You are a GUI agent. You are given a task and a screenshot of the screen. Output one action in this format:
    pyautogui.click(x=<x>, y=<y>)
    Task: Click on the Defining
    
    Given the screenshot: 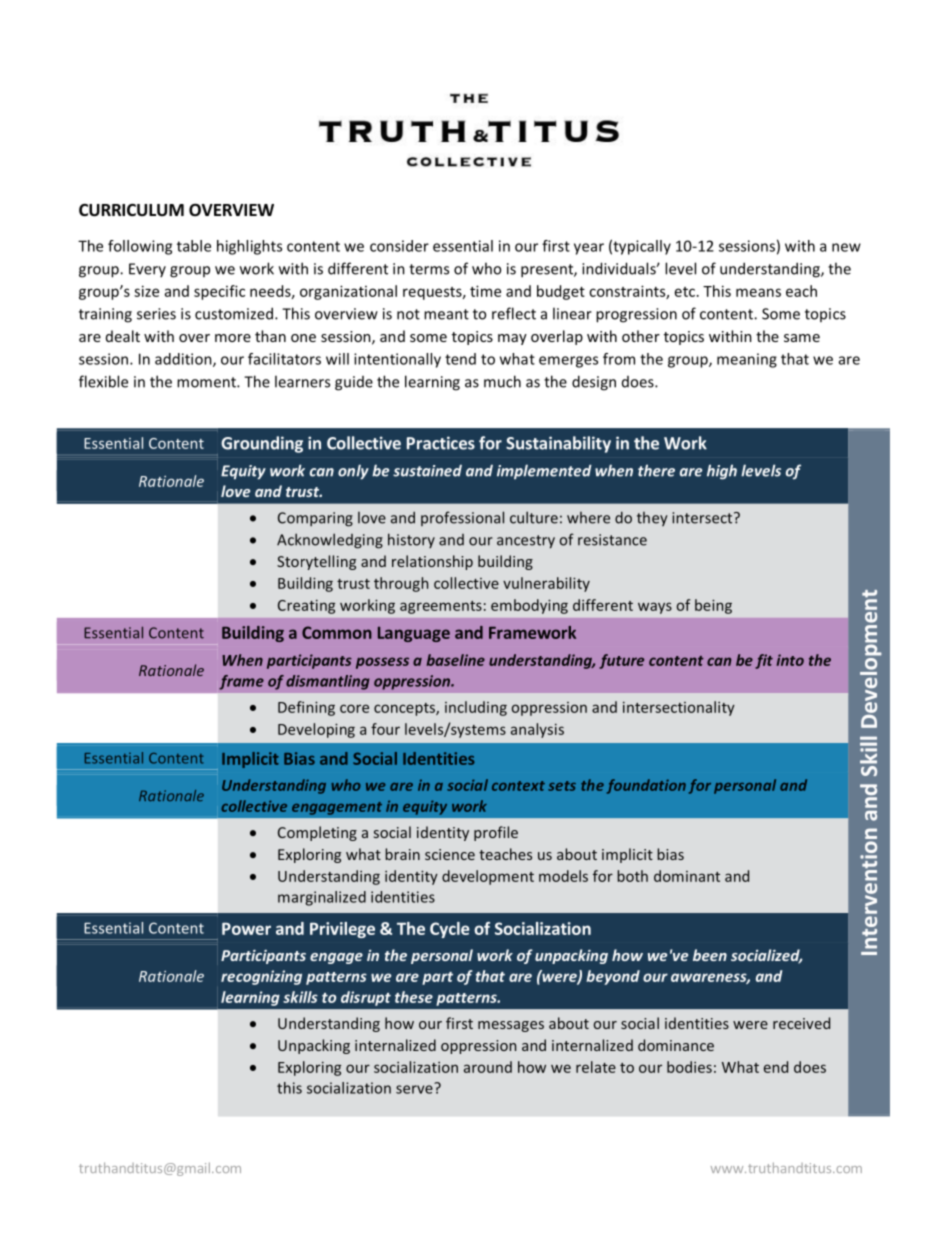 What is the action you would take?
    pyautogui.click(x=306, y=708)
